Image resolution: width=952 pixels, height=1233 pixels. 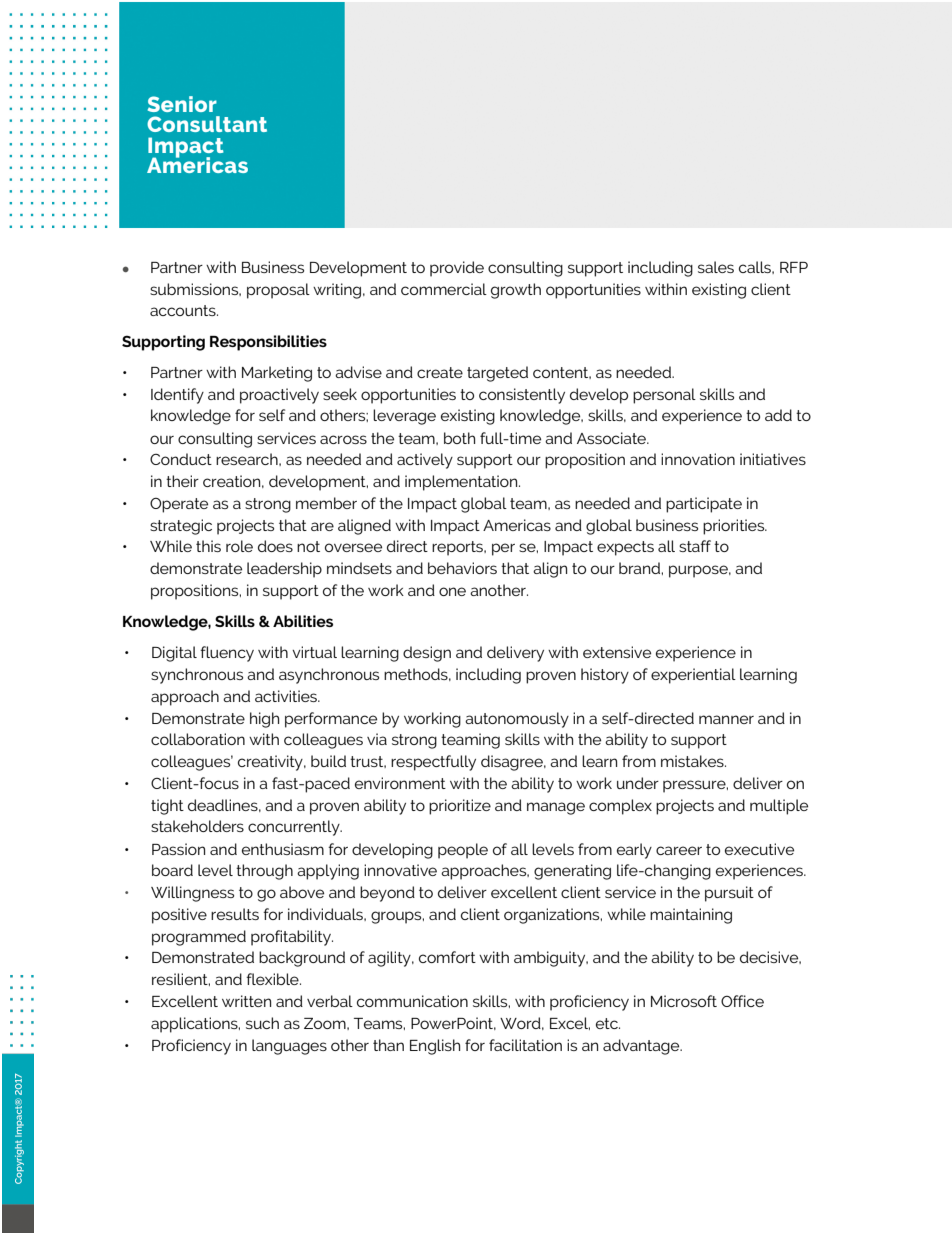 What do you see at coordinates (462, 568) in the screenshot?
I see `behaviors` at bounding box center [462, 568].
